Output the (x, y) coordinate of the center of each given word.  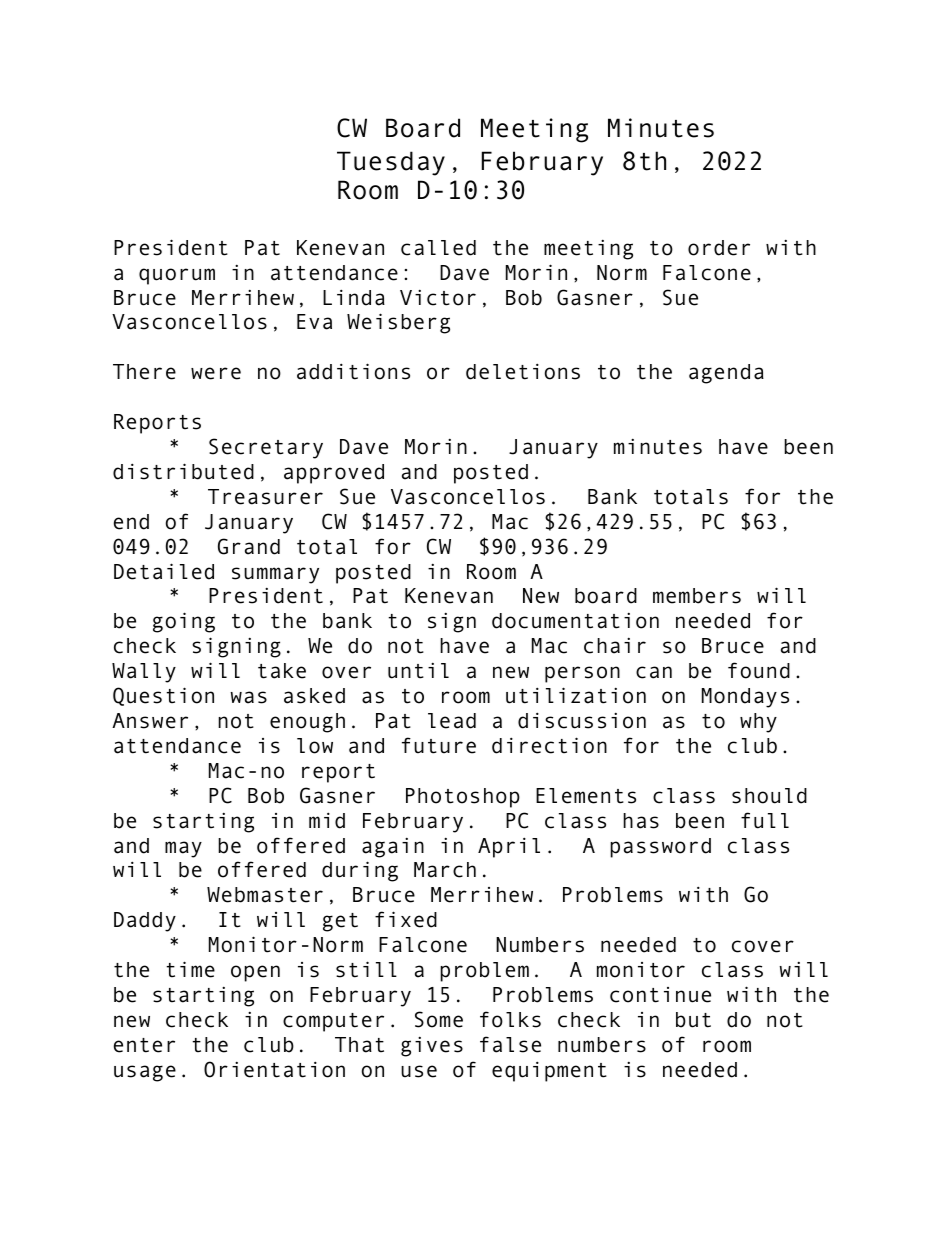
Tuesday (391, 163)
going (184, 622)
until (418, 671)
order (719, 248)
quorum (177, 276)
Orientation (274, 1069)
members (697, 596)
